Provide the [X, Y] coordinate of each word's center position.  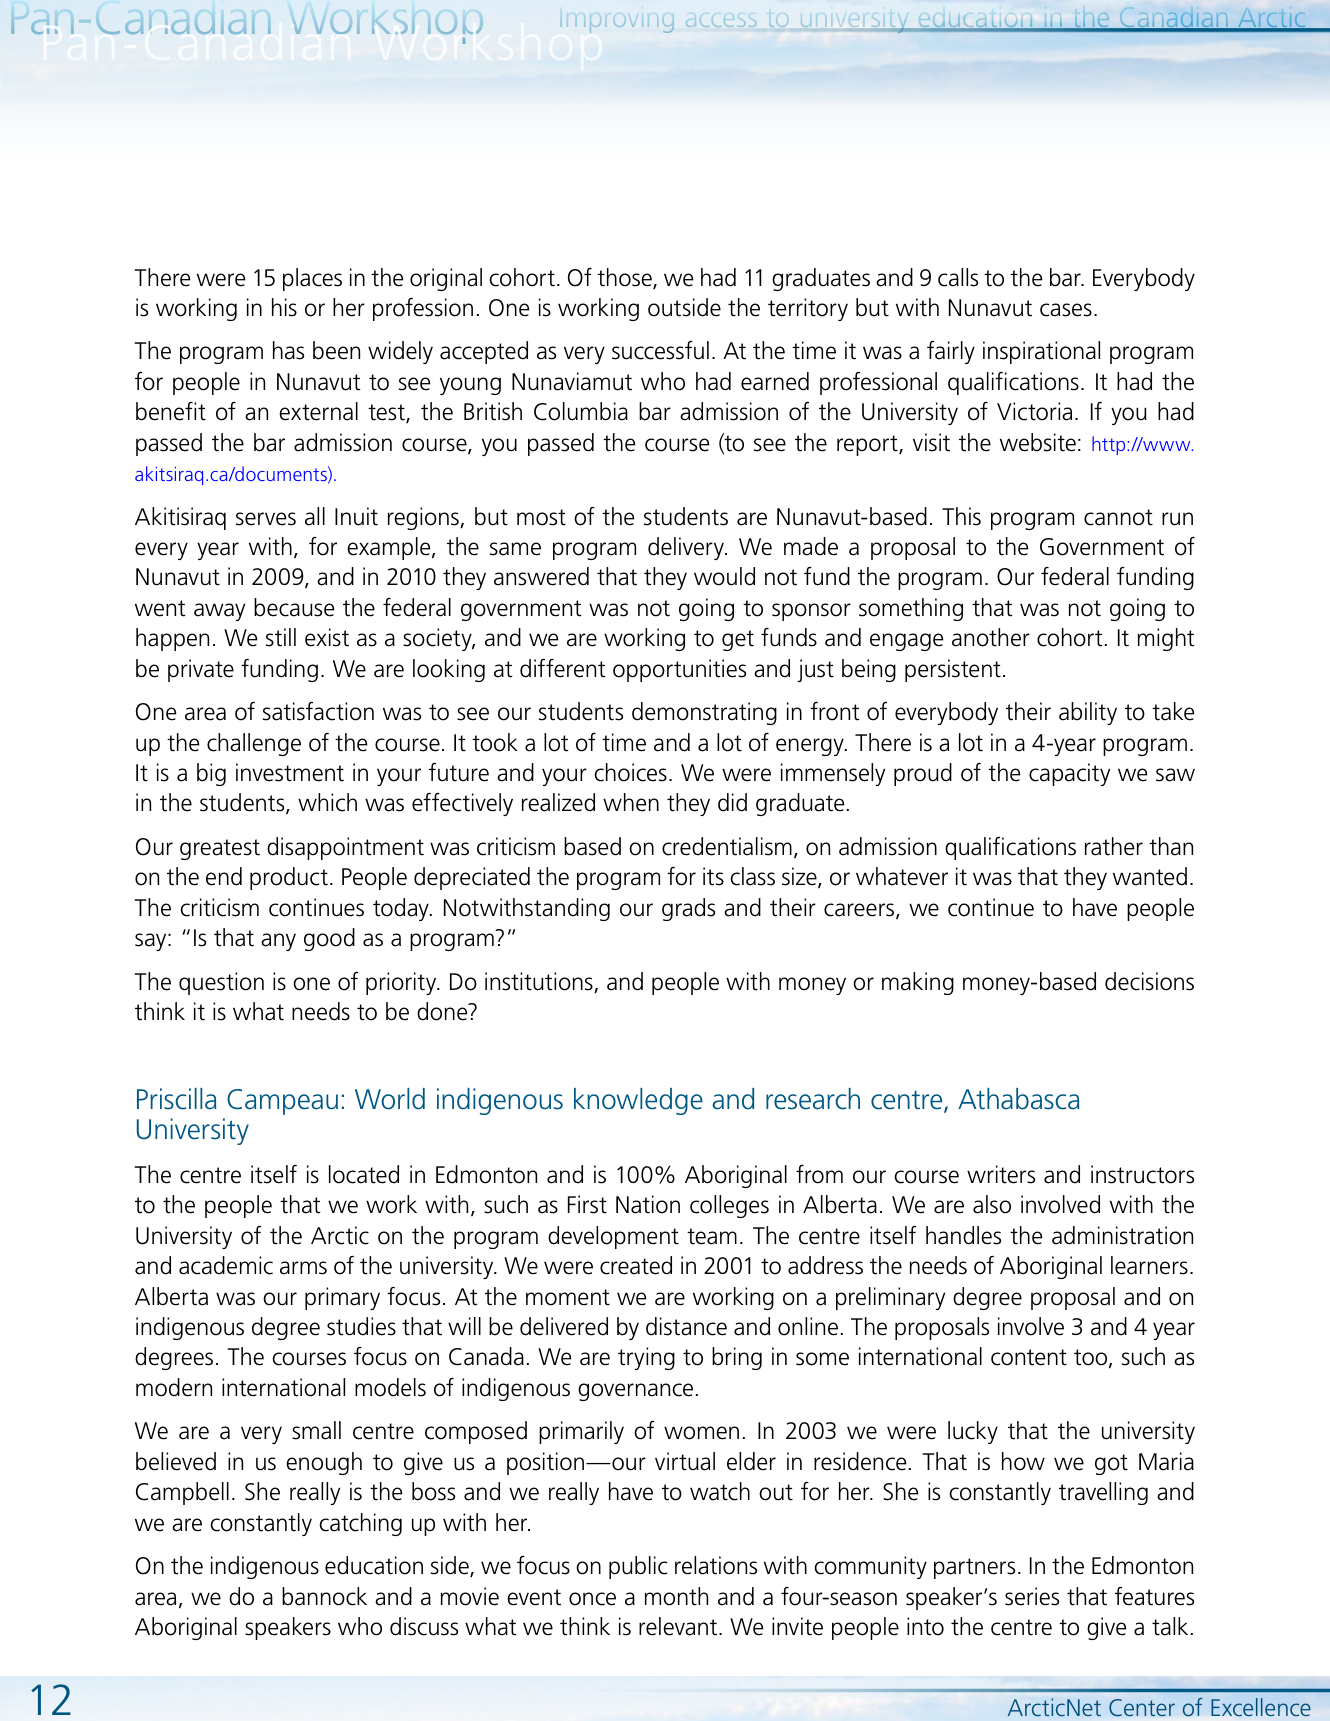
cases [1066, 310]
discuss [424, 1626]
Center [1142, 1707]
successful [660, 350]
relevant [679, 1626]
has [288, 350]
